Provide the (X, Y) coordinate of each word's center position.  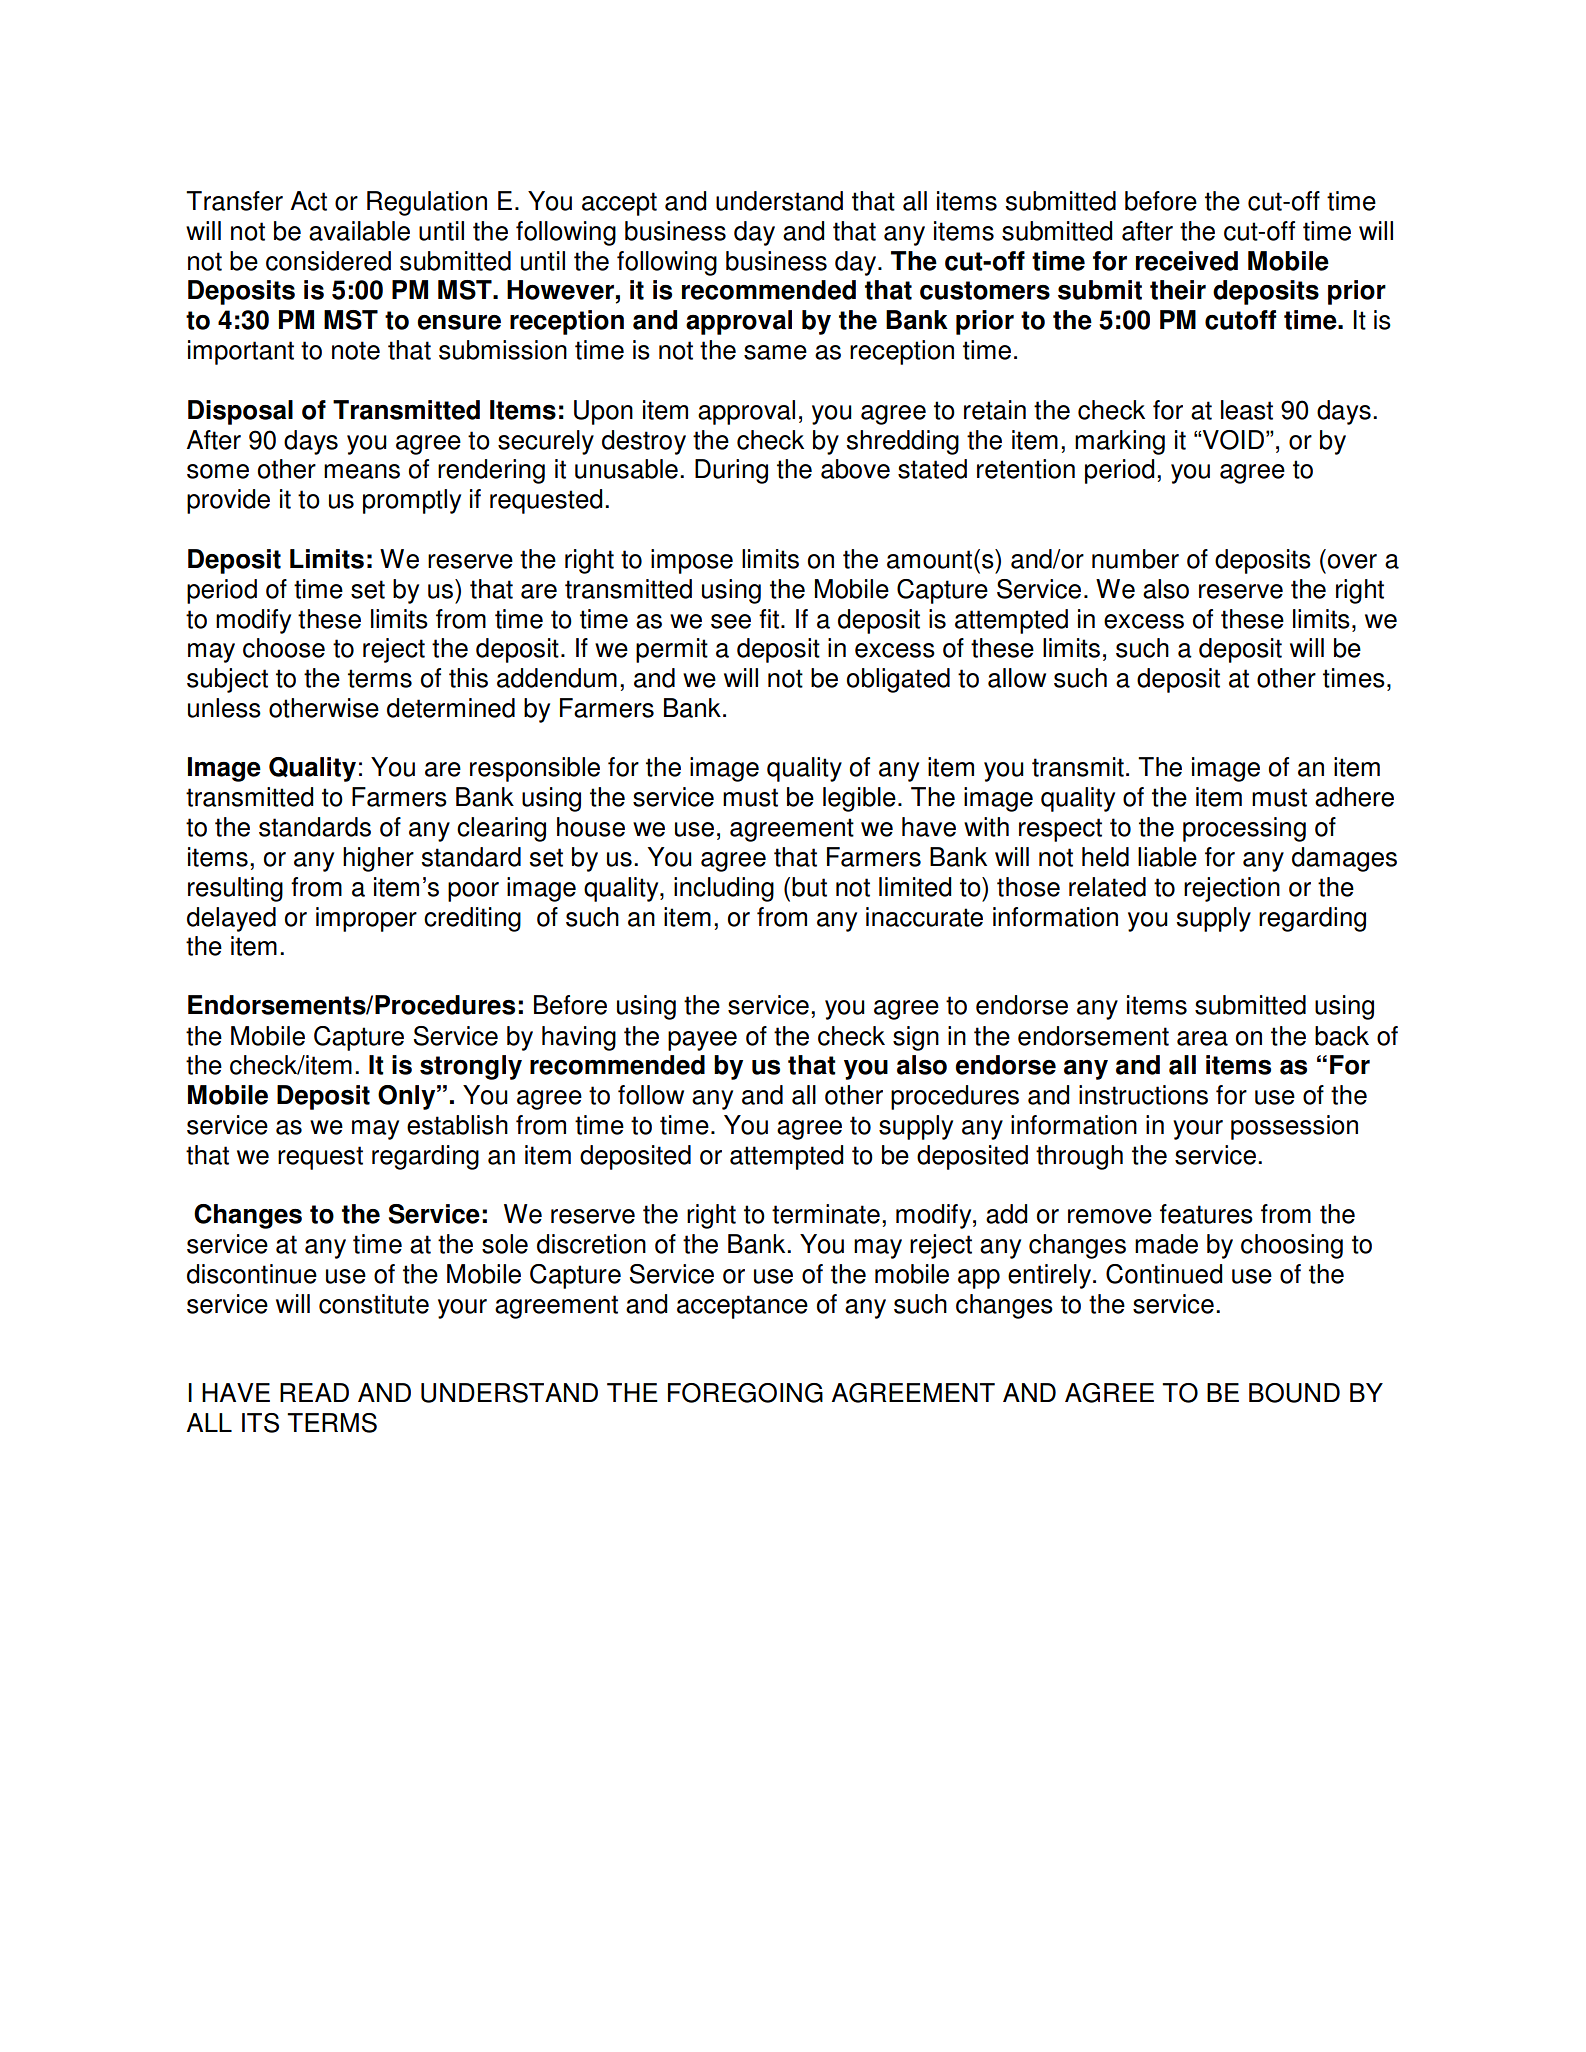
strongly (471, 1067)
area (1202, 1038)
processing (1244, 829)
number (1135, 559)
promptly (412, 501)
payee (702, 1041)
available (359, 231)
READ (314, 1392)
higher (378, 859)
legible (859, 799)
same (775, 352)
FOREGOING (745, 1393)
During (731, 471)
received (1187, 261)
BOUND (1294, 1393)
